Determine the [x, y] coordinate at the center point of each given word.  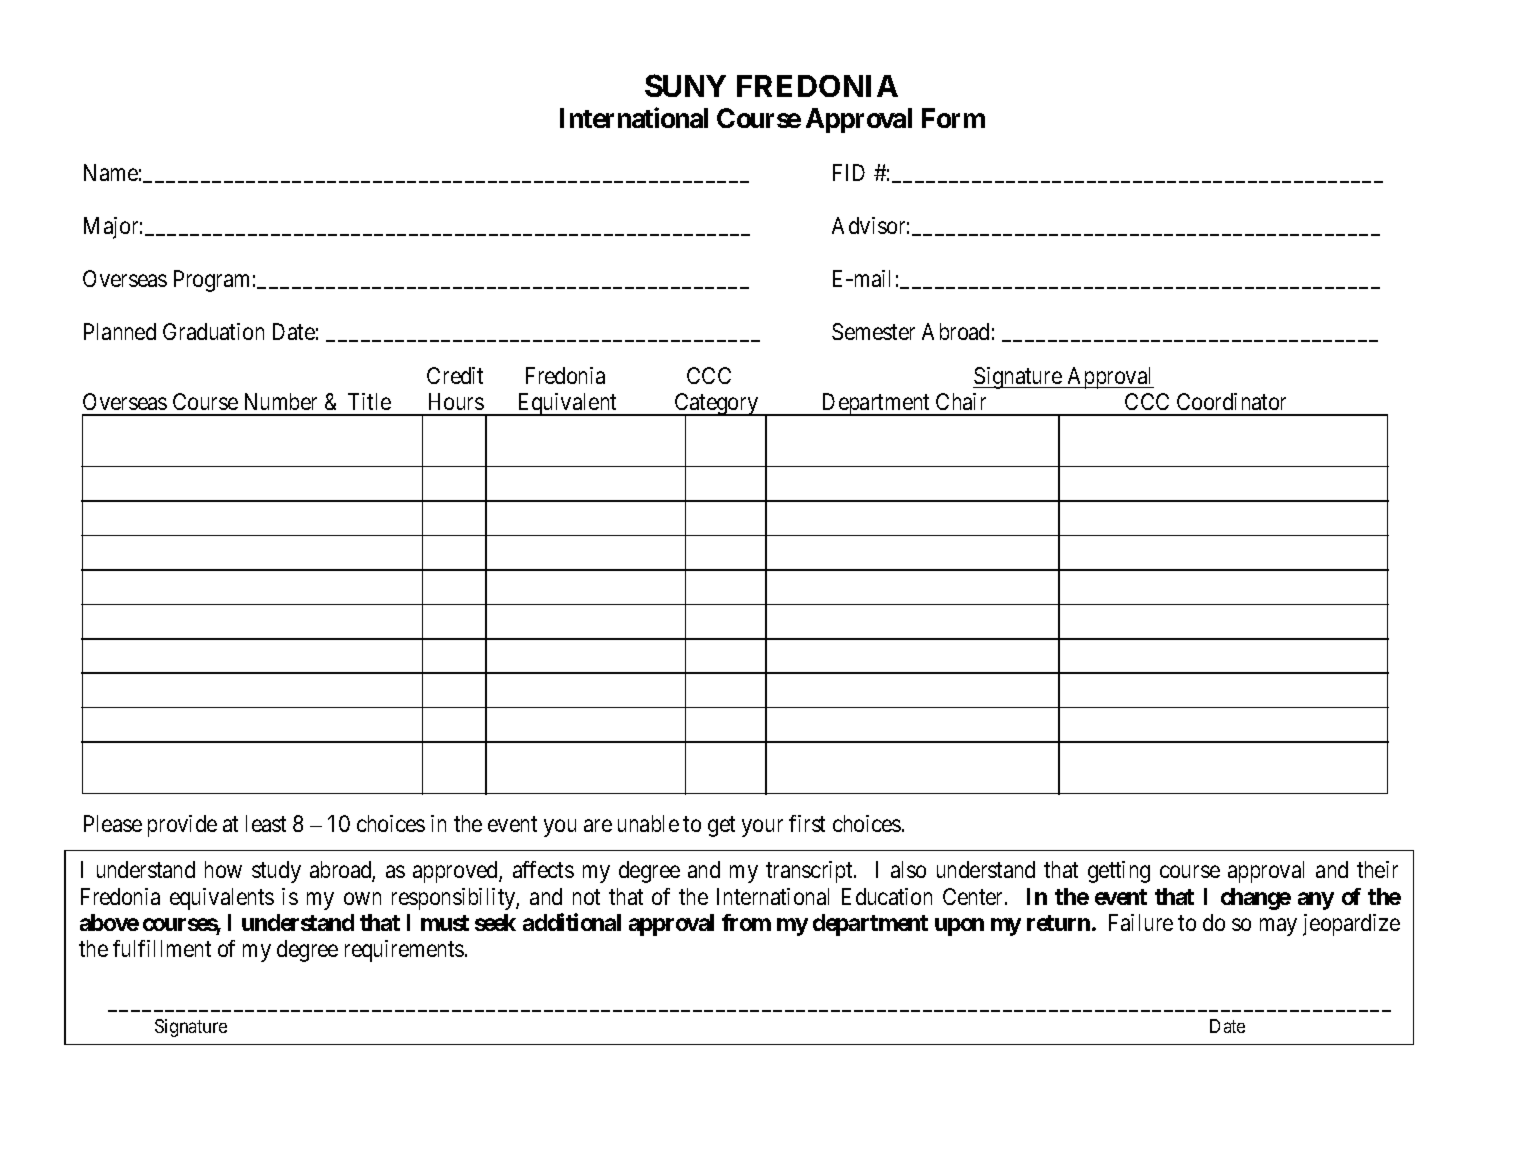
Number [281, 401]
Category [717, 405]
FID [849, 172]
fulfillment [162, 948]
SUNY [685, 85]
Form [953, 118]
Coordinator [1231, 401]
